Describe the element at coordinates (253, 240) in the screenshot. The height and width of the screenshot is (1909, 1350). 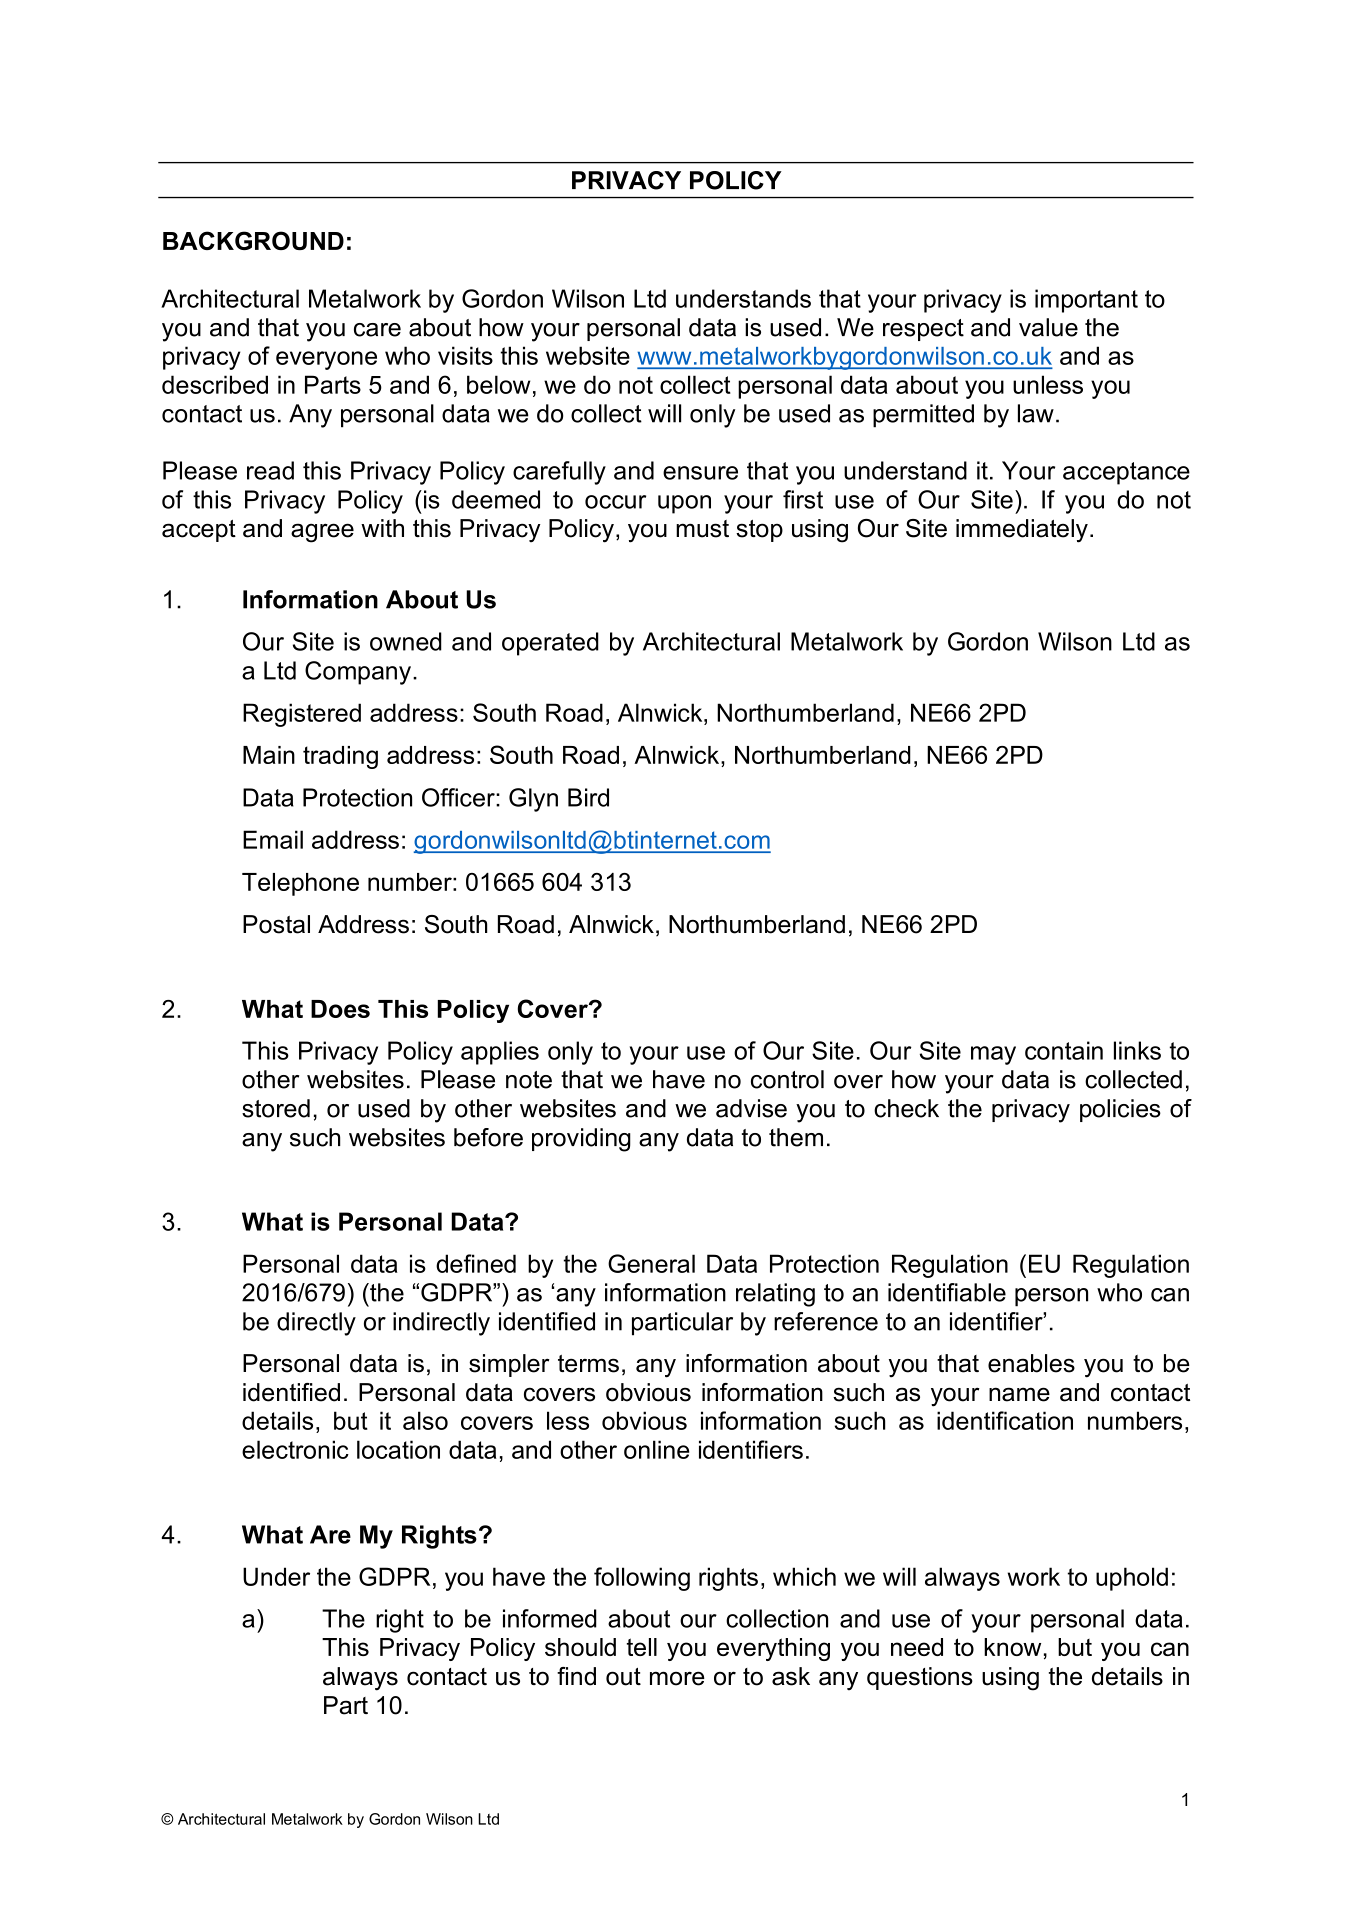
I see `BACKGROUND` at that location.
